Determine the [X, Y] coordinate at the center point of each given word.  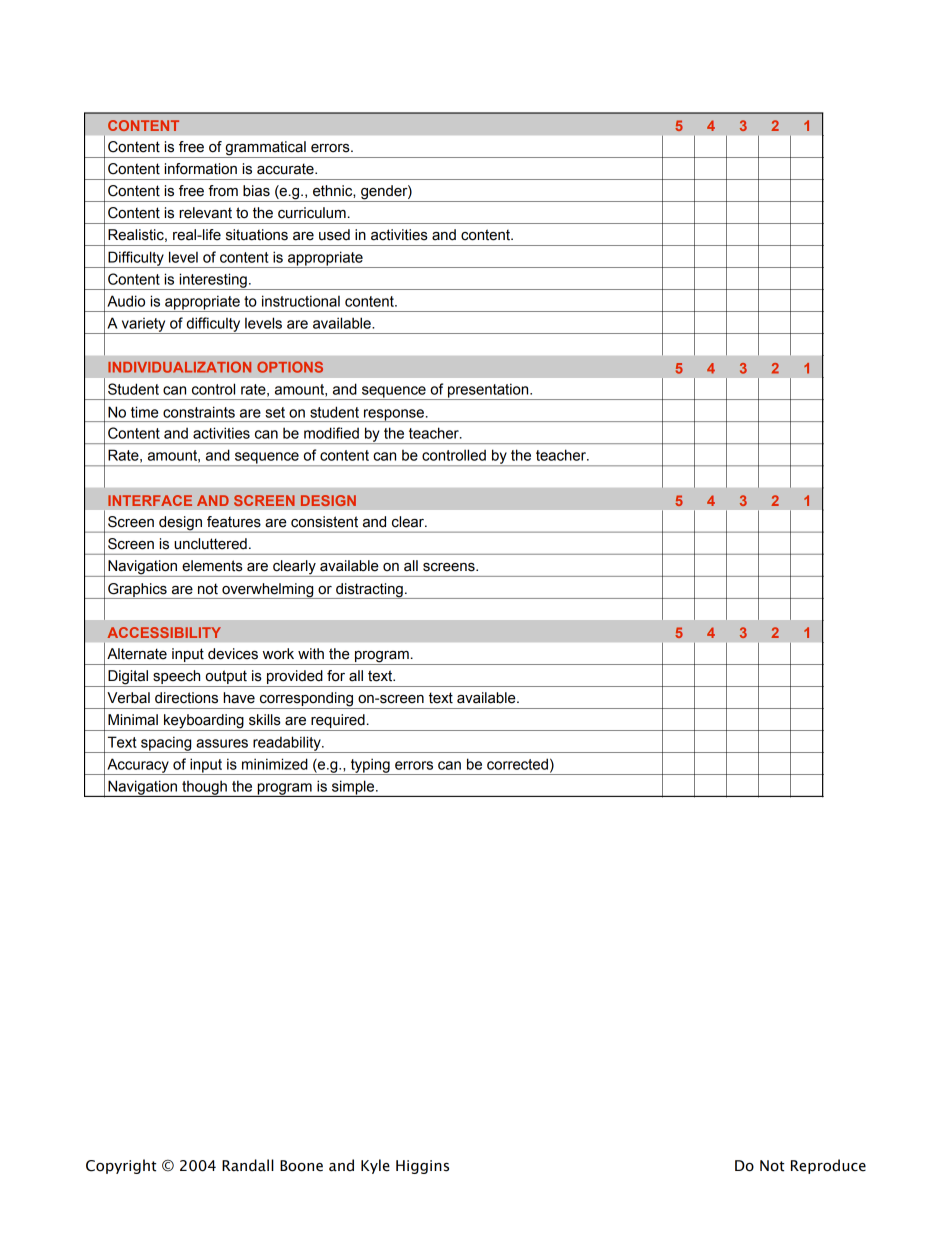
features [234, 522]
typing [370, 766]
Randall [248, 1165]
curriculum [312, 213]
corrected [517, 764]
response [394, 415]
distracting [369, 591]
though [204, 788]
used [334, 235]
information [201, 169]
